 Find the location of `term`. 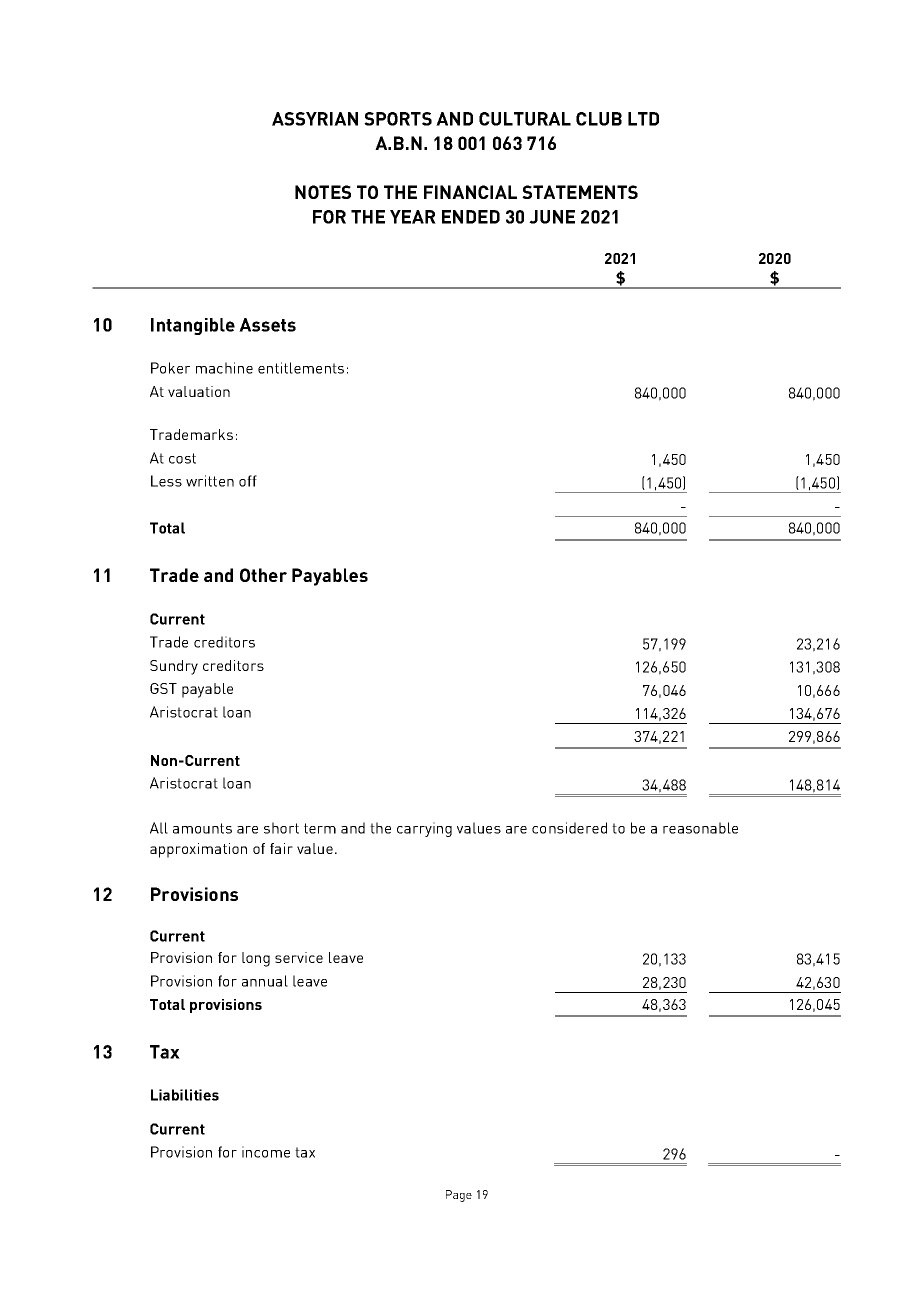

term is located at coordinates (320, 828).
